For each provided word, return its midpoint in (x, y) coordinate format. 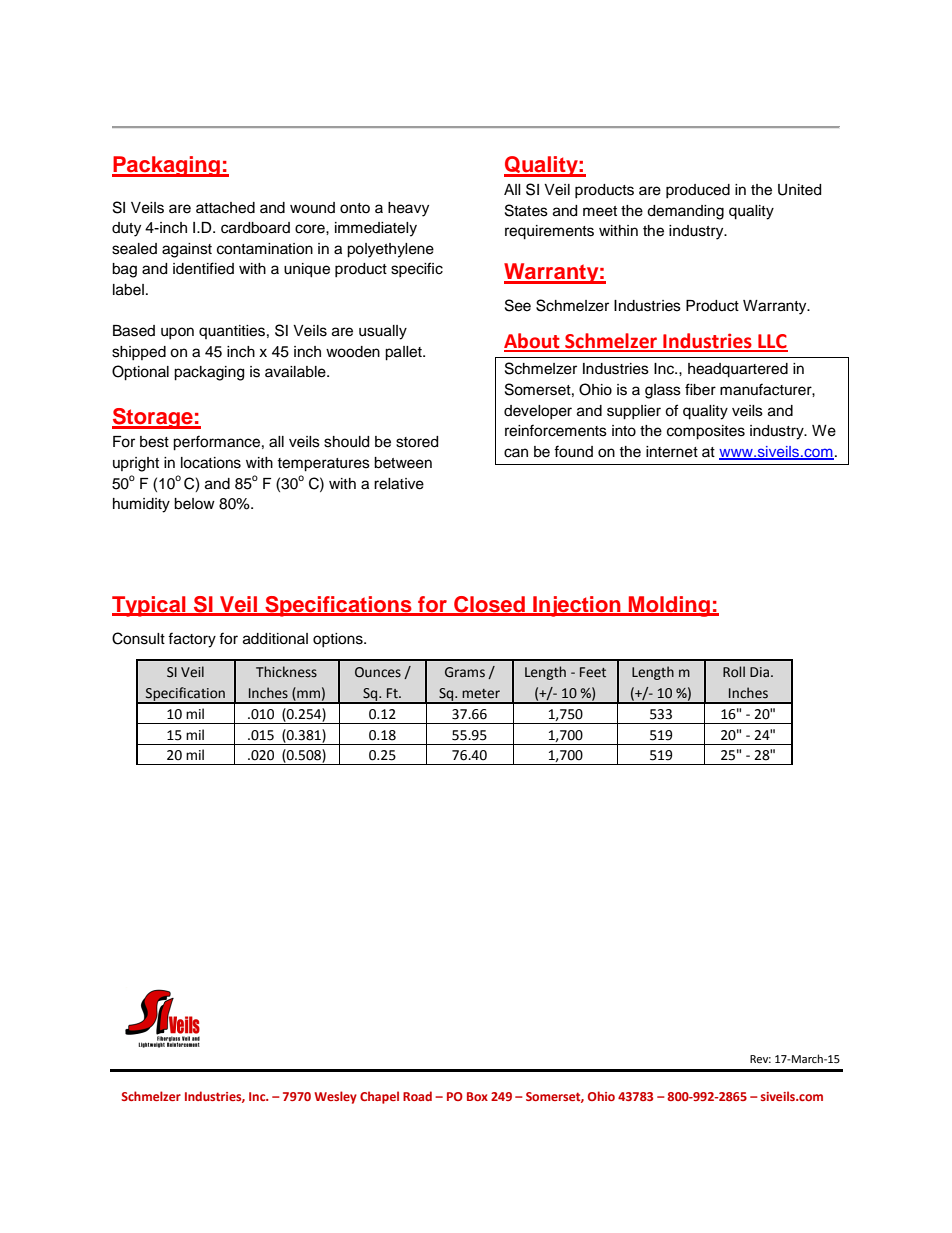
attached (225, 208)
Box (477, 1096)
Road (417, 1096)
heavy (408, 209)
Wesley (335, 1097)
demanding (685, 212)
